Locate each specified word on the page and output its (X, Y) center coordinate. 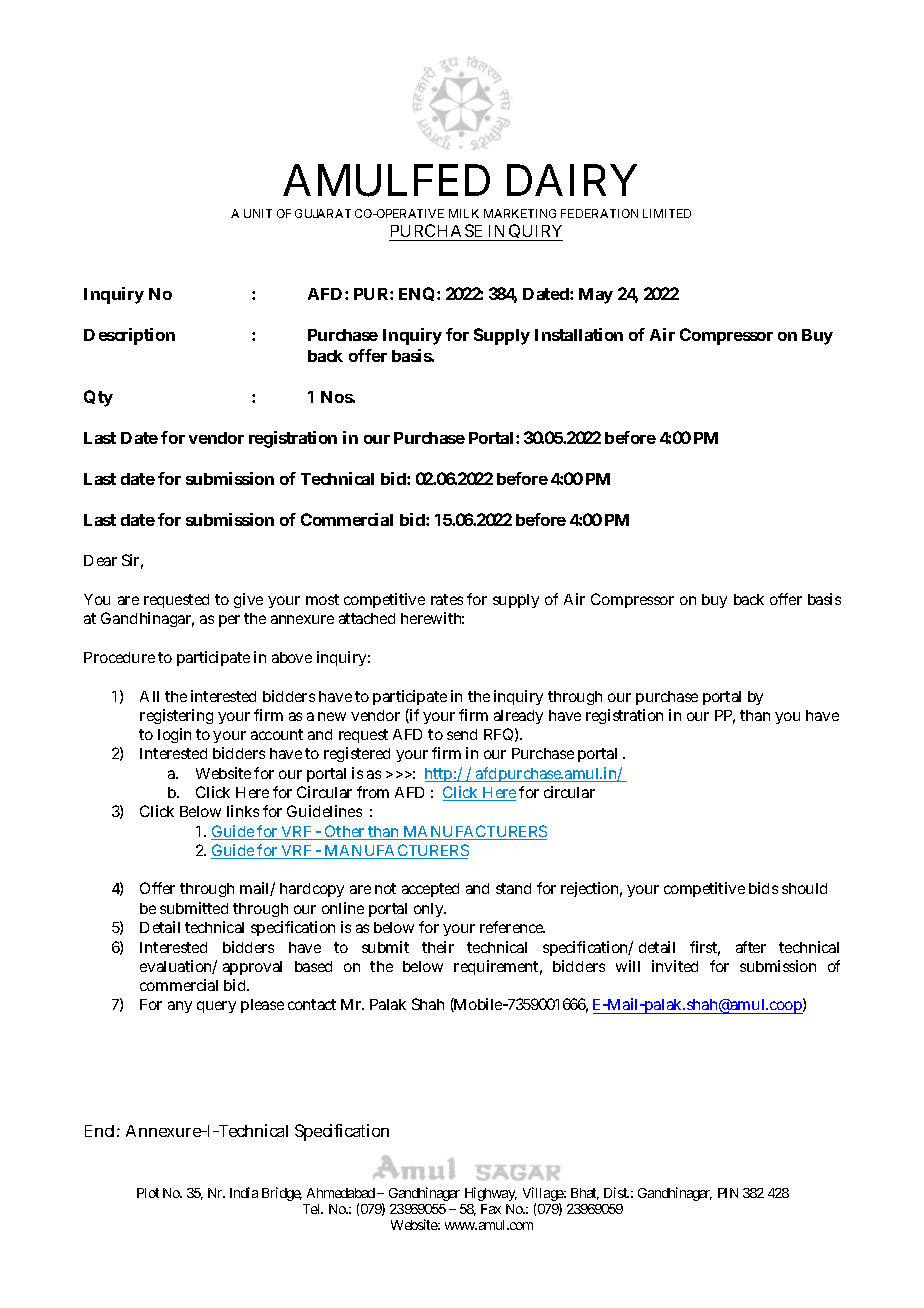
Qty (98, 398)
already (518, 717)
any (180, 1007)
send (462, 734)
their (438, 947)
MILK (464, 213)
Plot (148, 1193)
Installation (579, 334)
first (705, 948)
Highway (491, 1194)
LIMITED (667, 213)
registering (176, 716)
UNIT (258, 213)
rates (447, 599)
